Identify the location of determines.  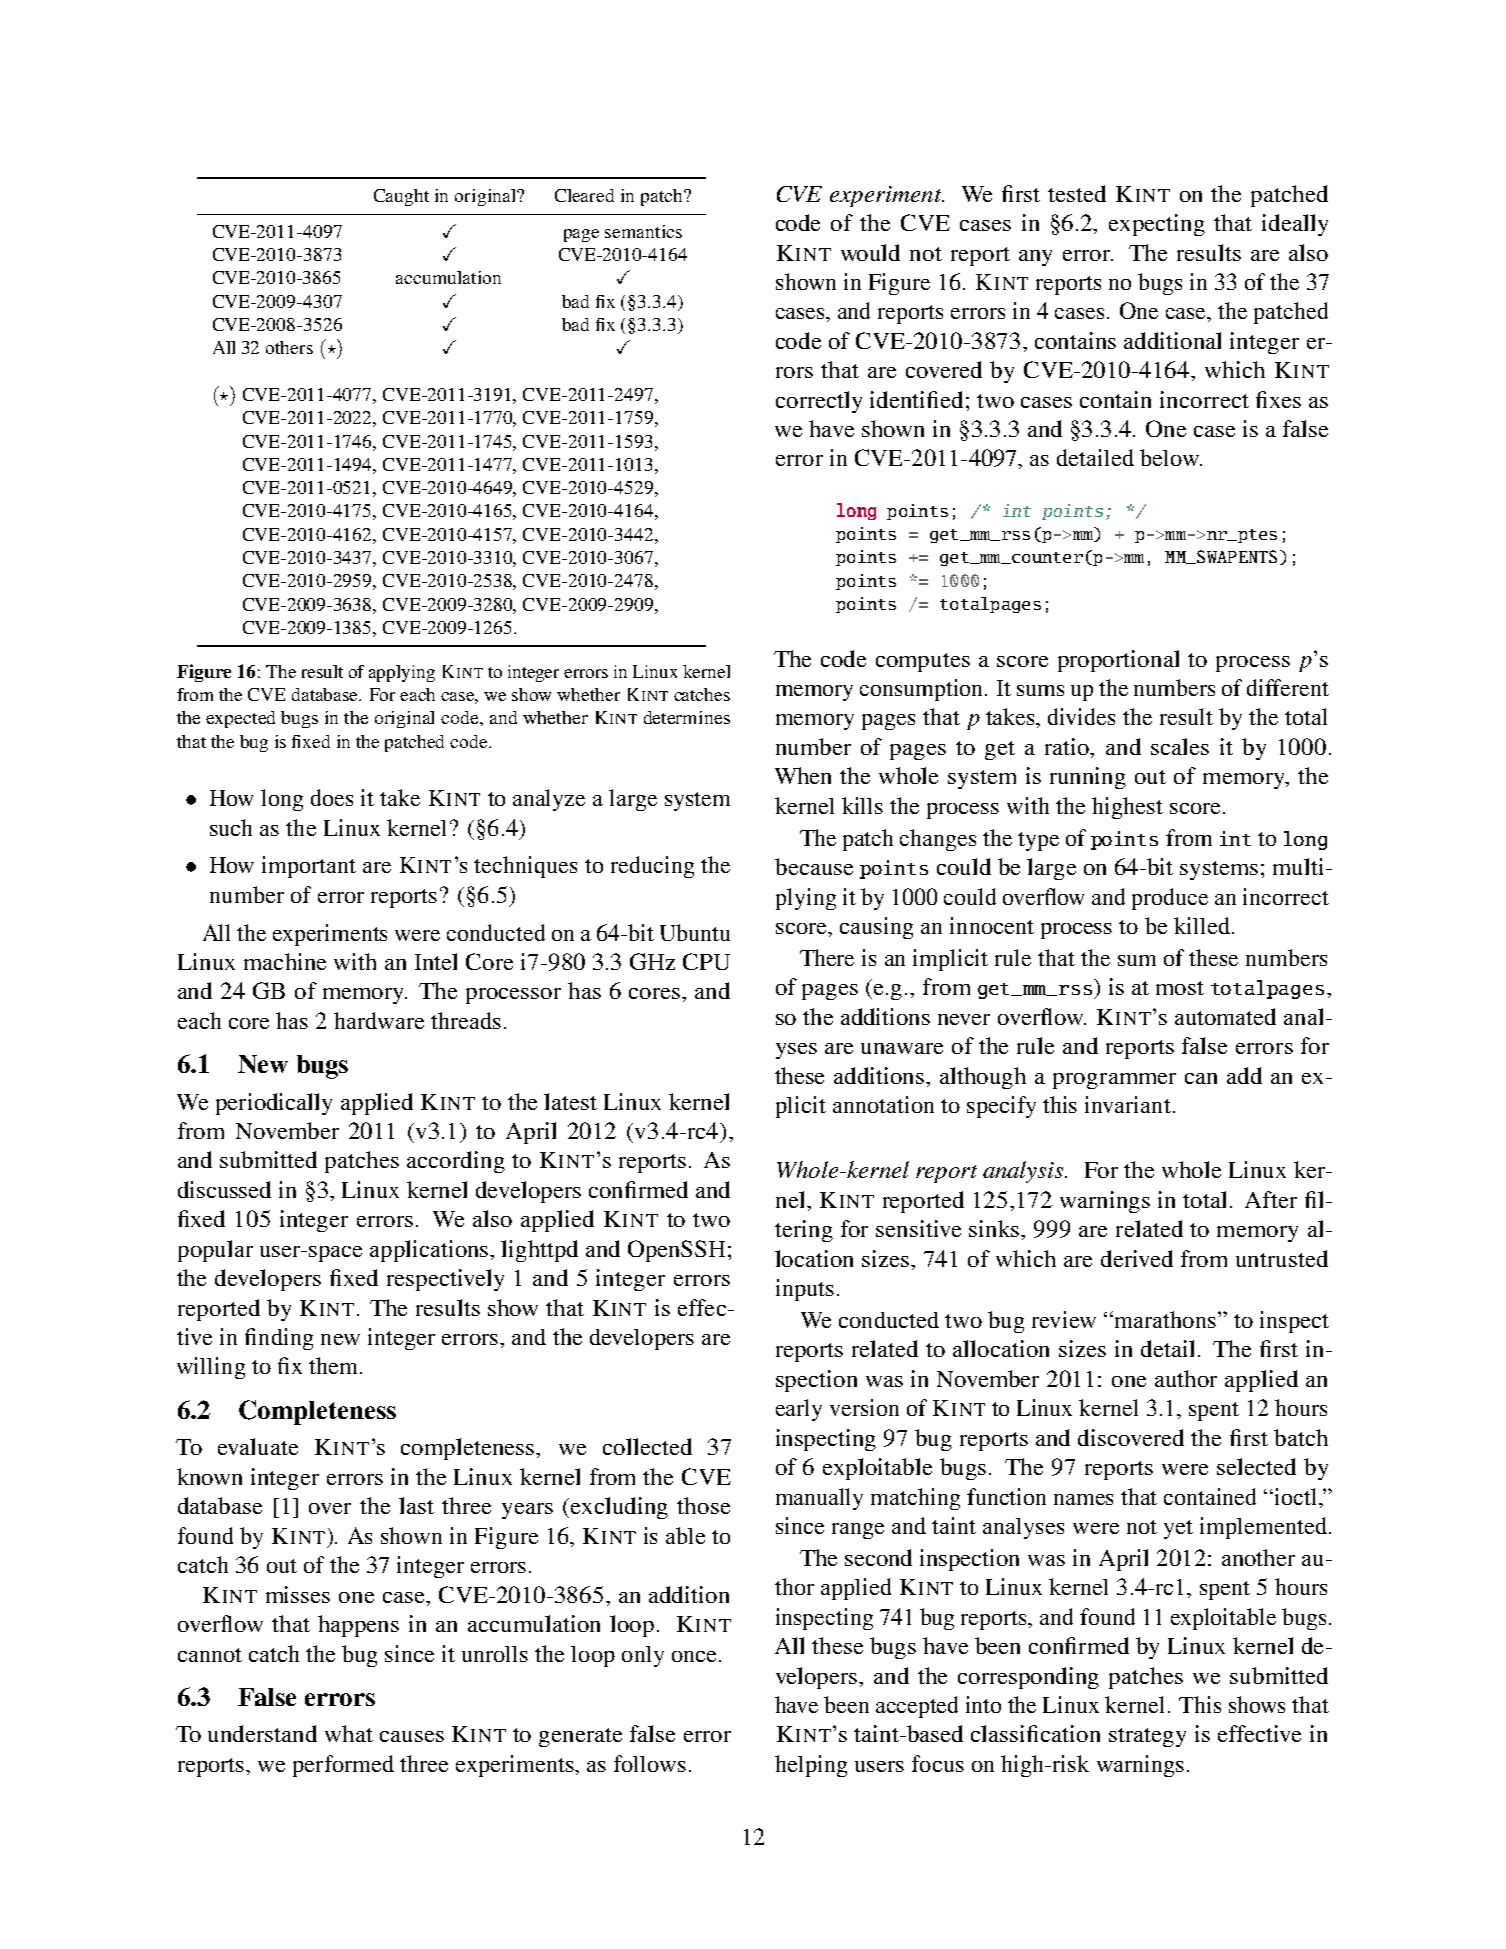
(687, 717).
